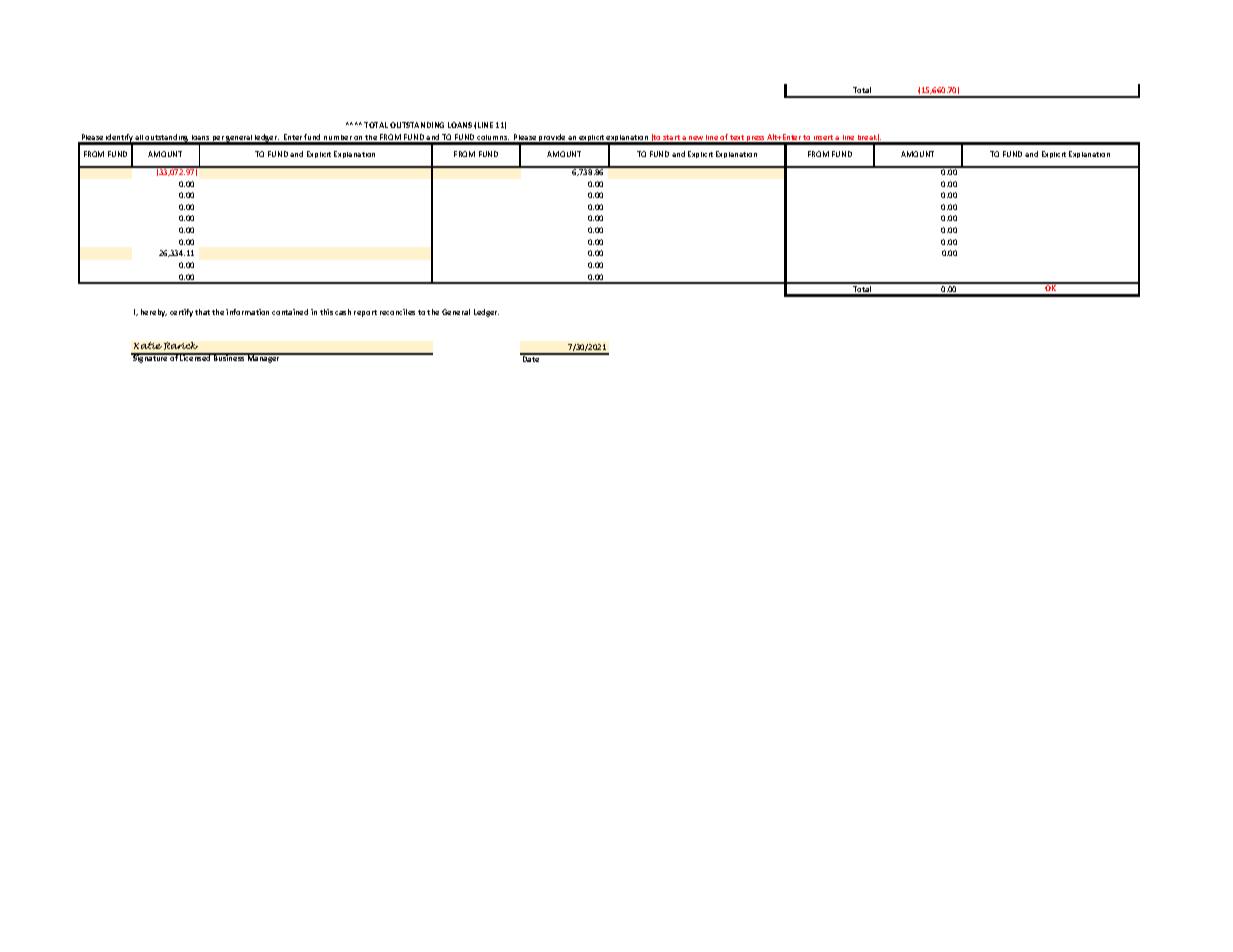 This page has width=1233, height=952. Describe the element at coordinates (247, 312) in the page. I see `information` at that location.
